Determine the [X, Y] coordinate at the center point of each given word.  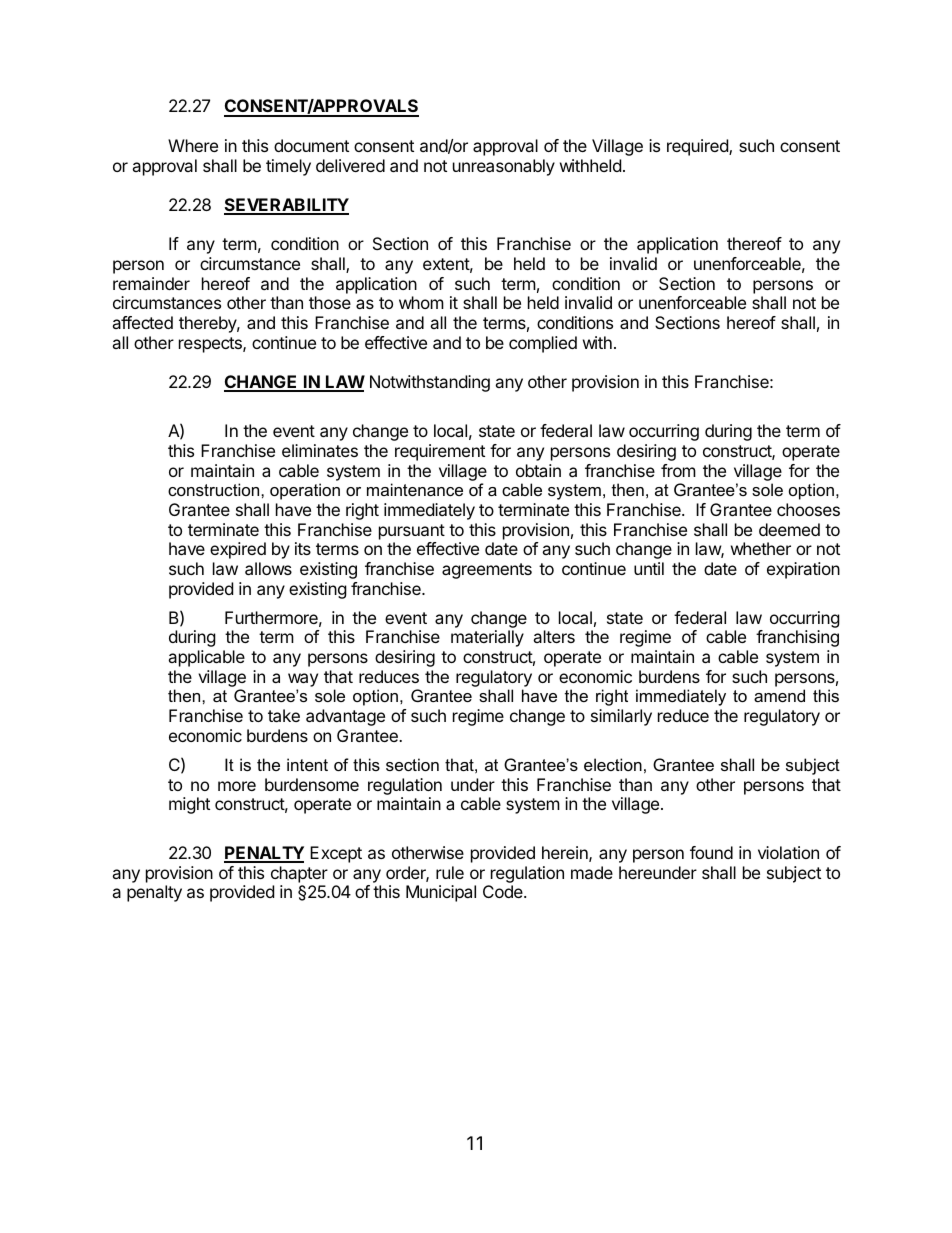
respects [211, 345]
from [678, 470]
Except [336, 854]
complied [543, 344]
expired [238, 550]
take [284, 715]
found [711, 852]
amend [779, 695]
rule [450, 872]
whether [761, 548]
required [698, 147]
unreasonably [504, 167]
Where [193, 145]
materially [487, 638]
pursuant [412, 532]
